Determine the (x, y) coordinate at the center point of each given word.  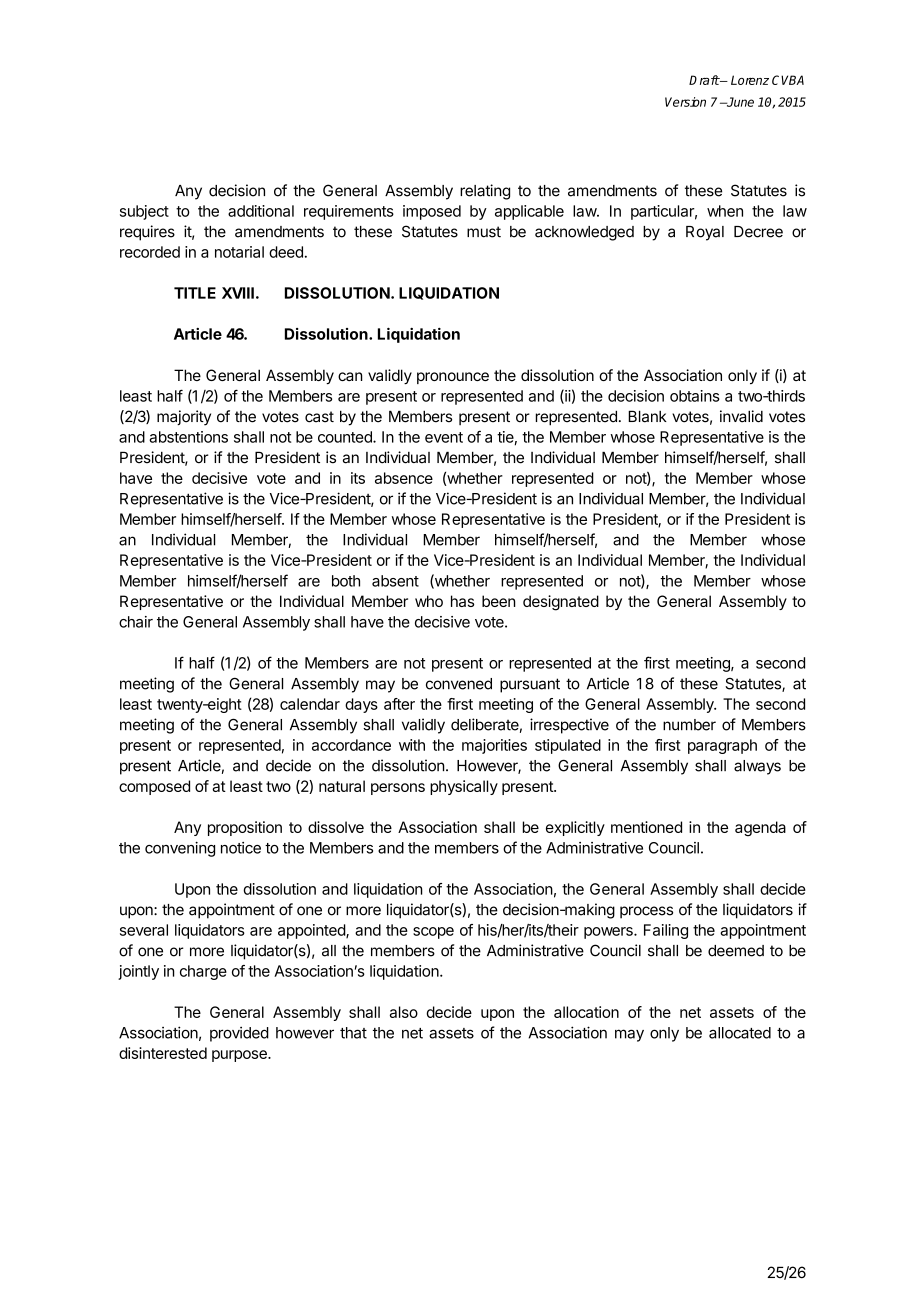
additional (261, 211)
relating (485, 192)
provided (239, 1034)
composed (154, 787)
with (412, 745)
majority (184, 418)
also (404, 1012)
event (444, 437)
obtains (695, 396)
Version (685, 102)
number (689, 725)
